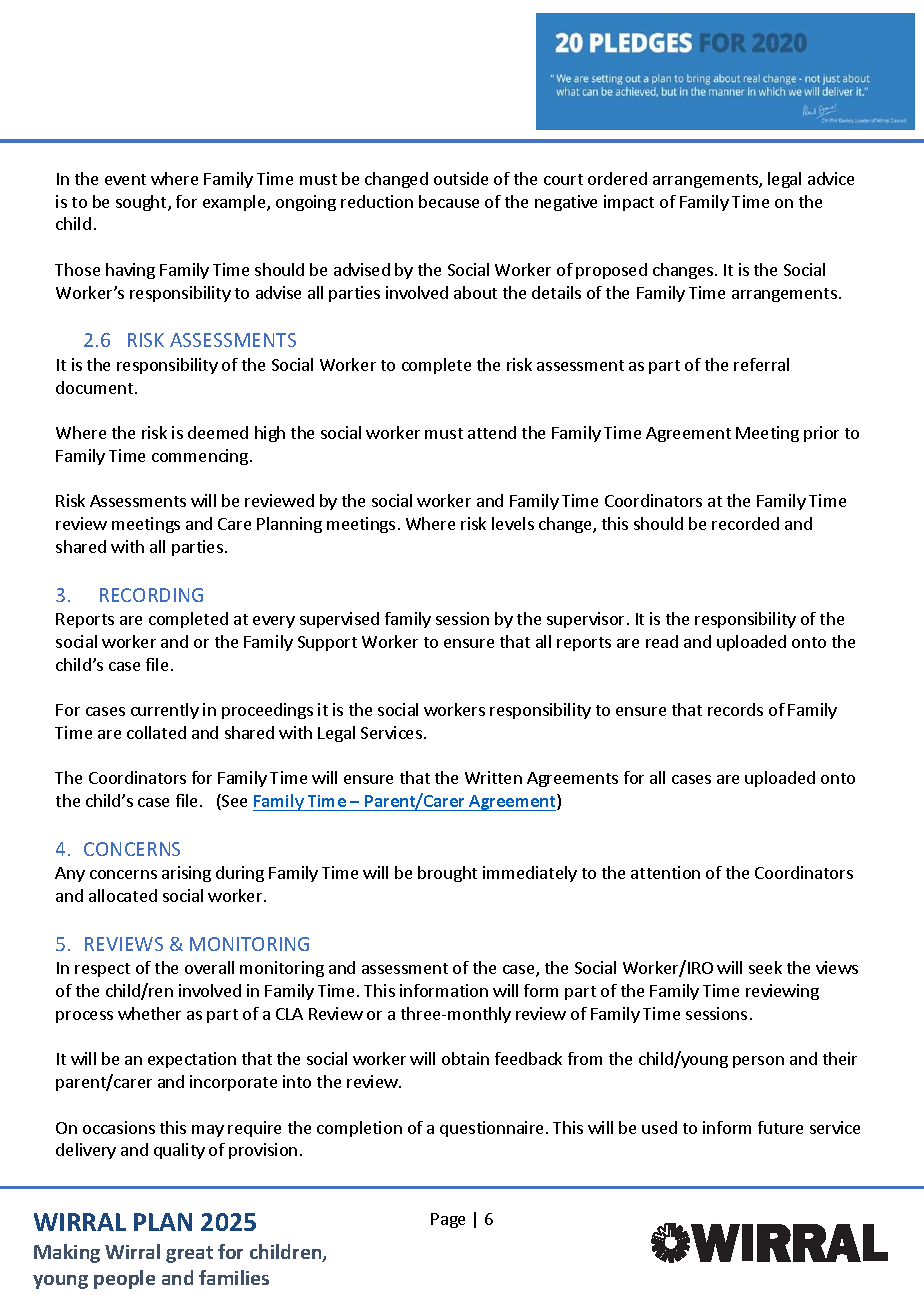 The height and width of the screenshot is (1309, 924). I want to click on commencing, so click(200, 457).
